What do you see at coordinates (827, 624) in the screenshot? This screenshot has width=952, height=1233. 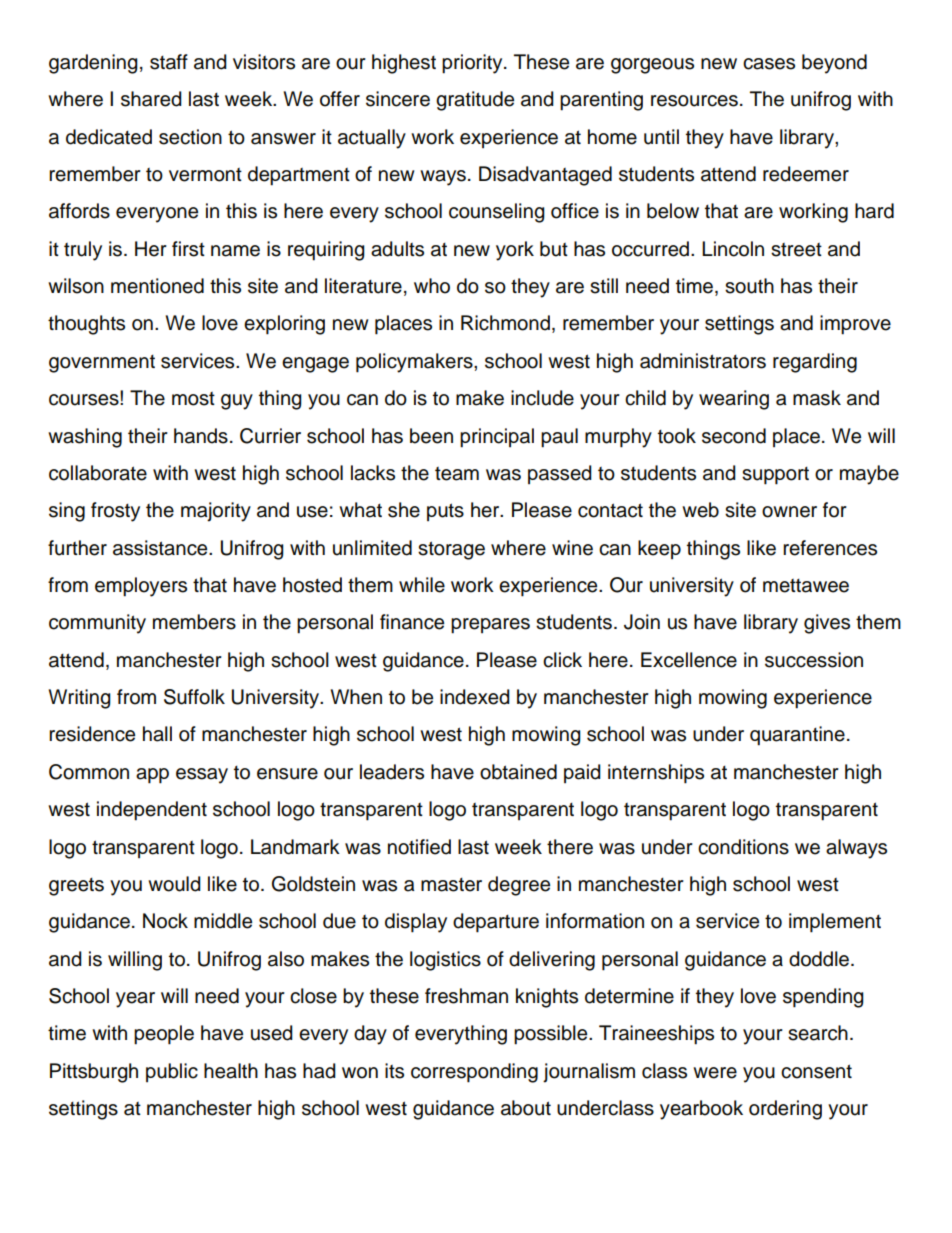 I see `gives` at bounding box center [827, 624].
